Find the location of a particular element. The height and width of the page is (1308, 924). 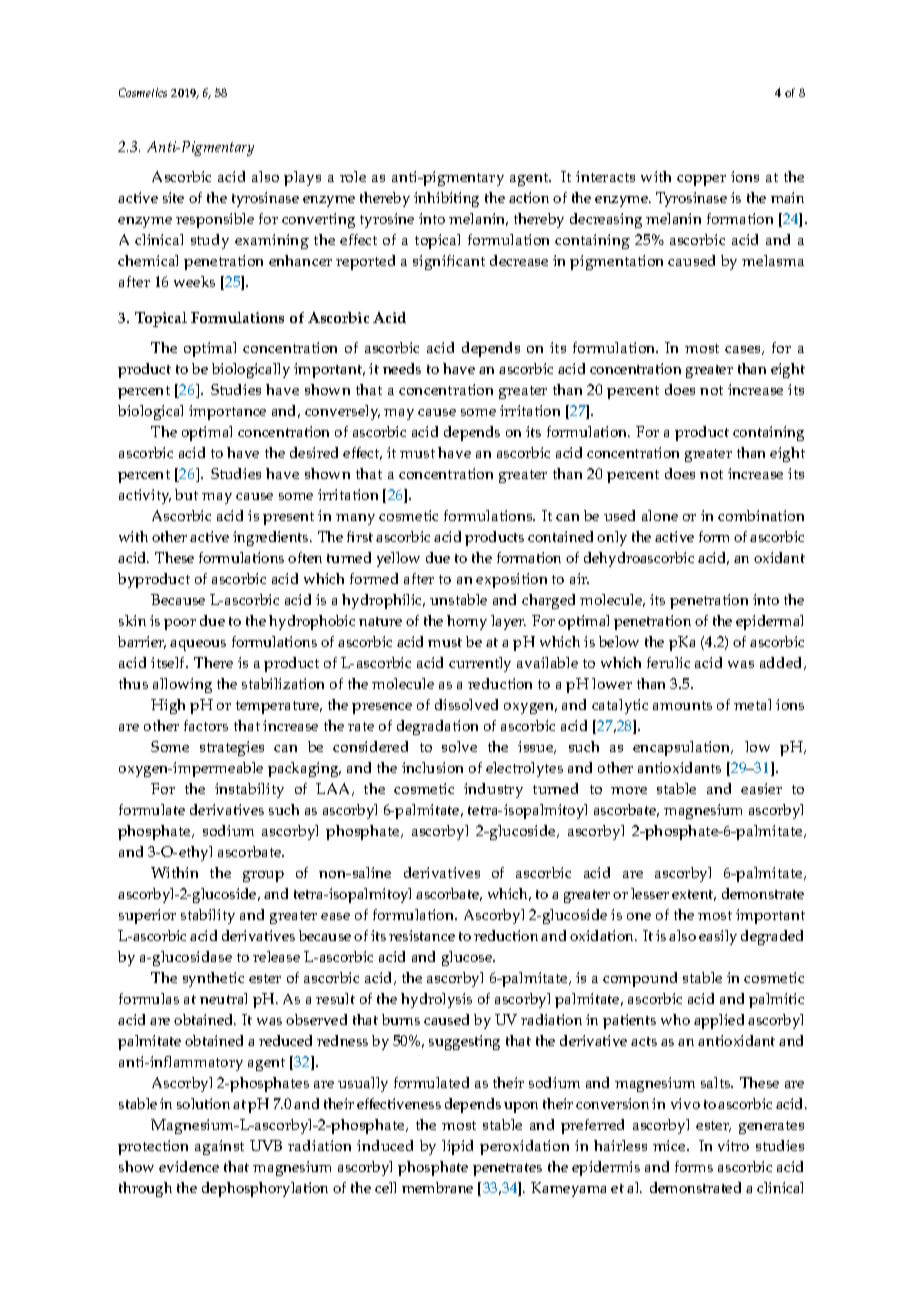

inclusion is located at coordinates (432, 767).
